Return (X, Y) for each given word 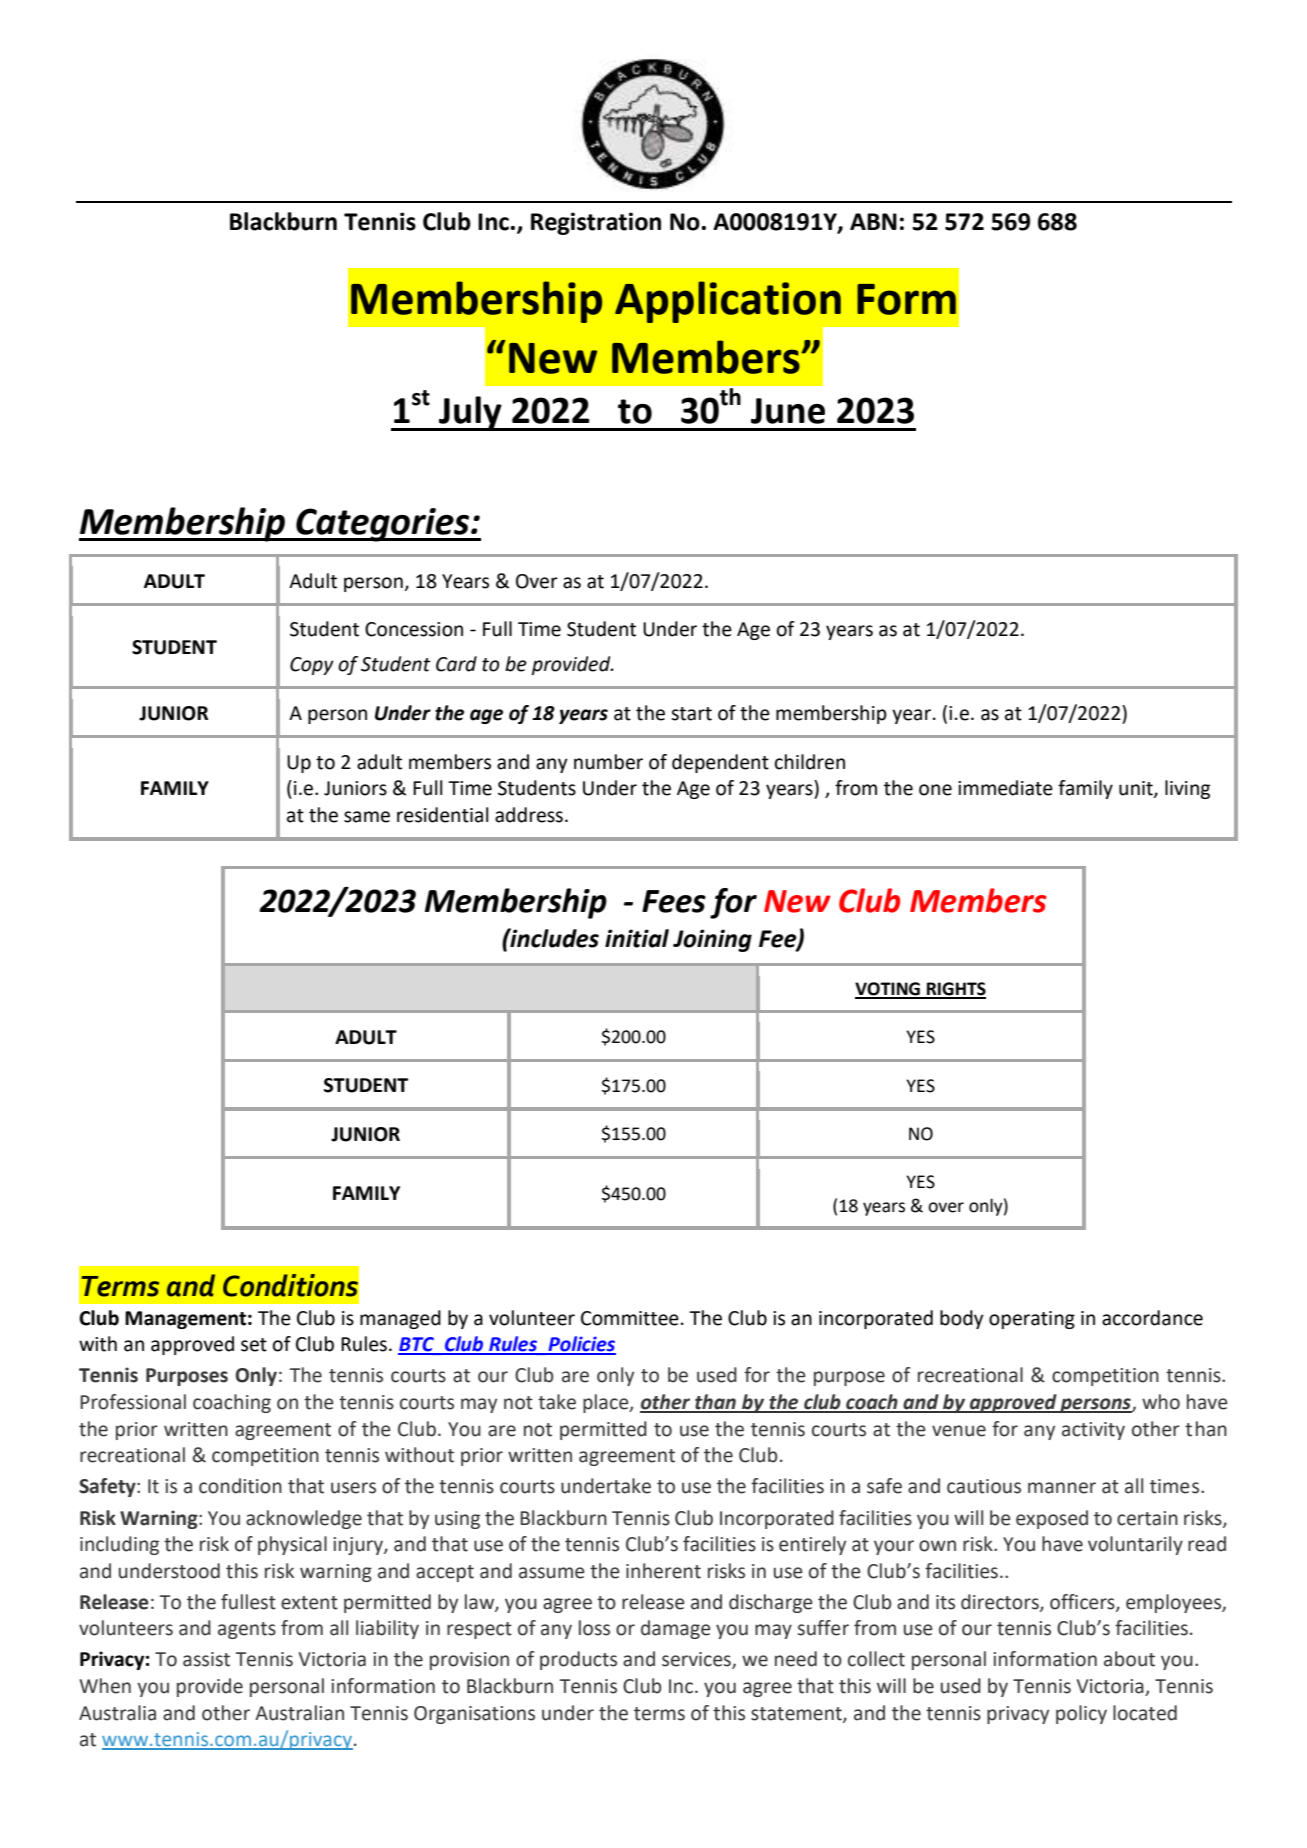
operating (1032, 1320)
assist (206, 1659)
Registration (596, 223)
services (697, 1660)
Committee (630, 1318)
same (367, 817)
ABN (873, 221)
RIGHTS (955, 990)
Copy (312, 666)
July (470, 413)
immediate (1005, 788)
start (691, 714)
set (254, 1345)
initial (637, 938)
